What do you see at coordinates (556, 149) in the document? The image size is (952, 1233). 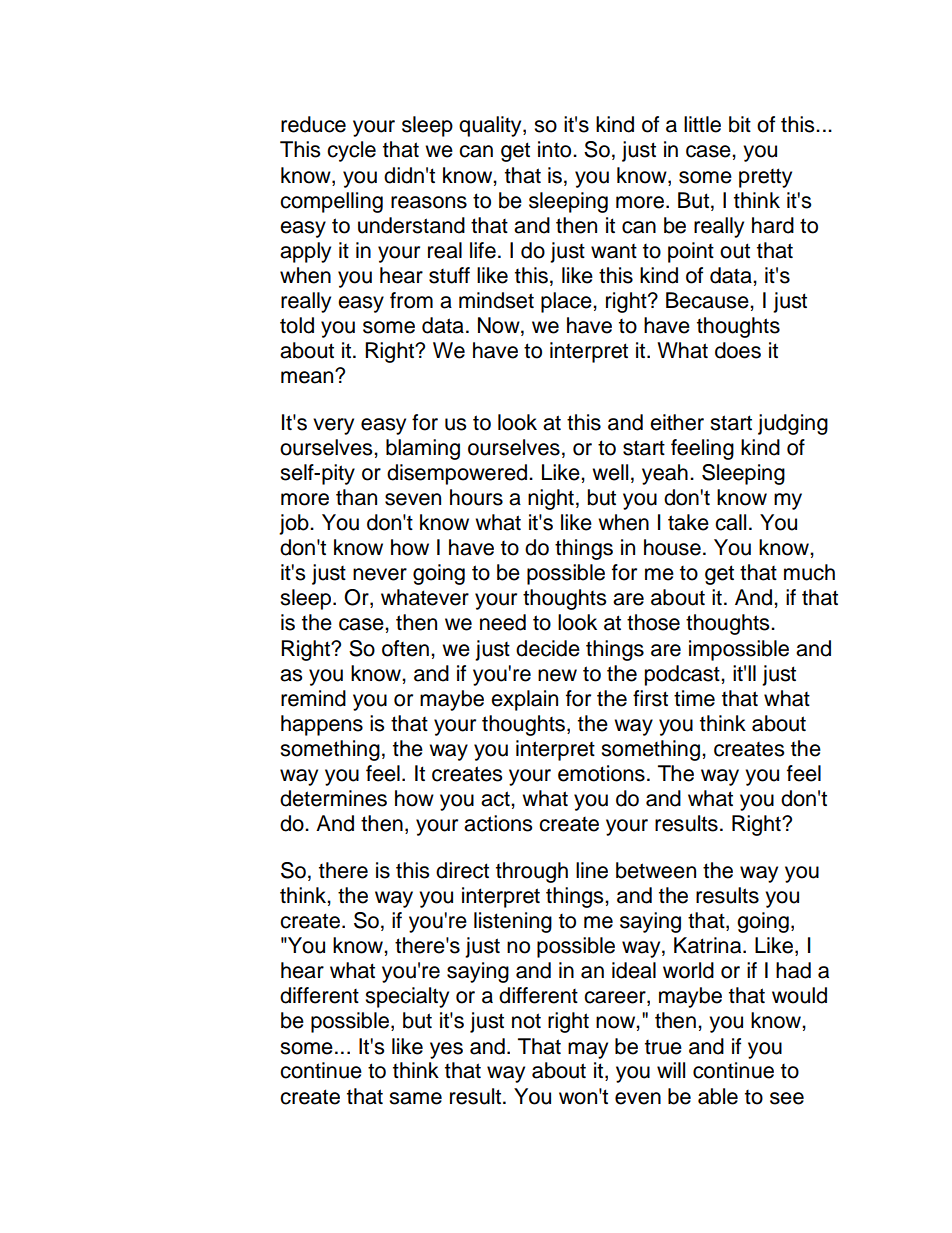 I see `into` at bounding box center [556, 149].
